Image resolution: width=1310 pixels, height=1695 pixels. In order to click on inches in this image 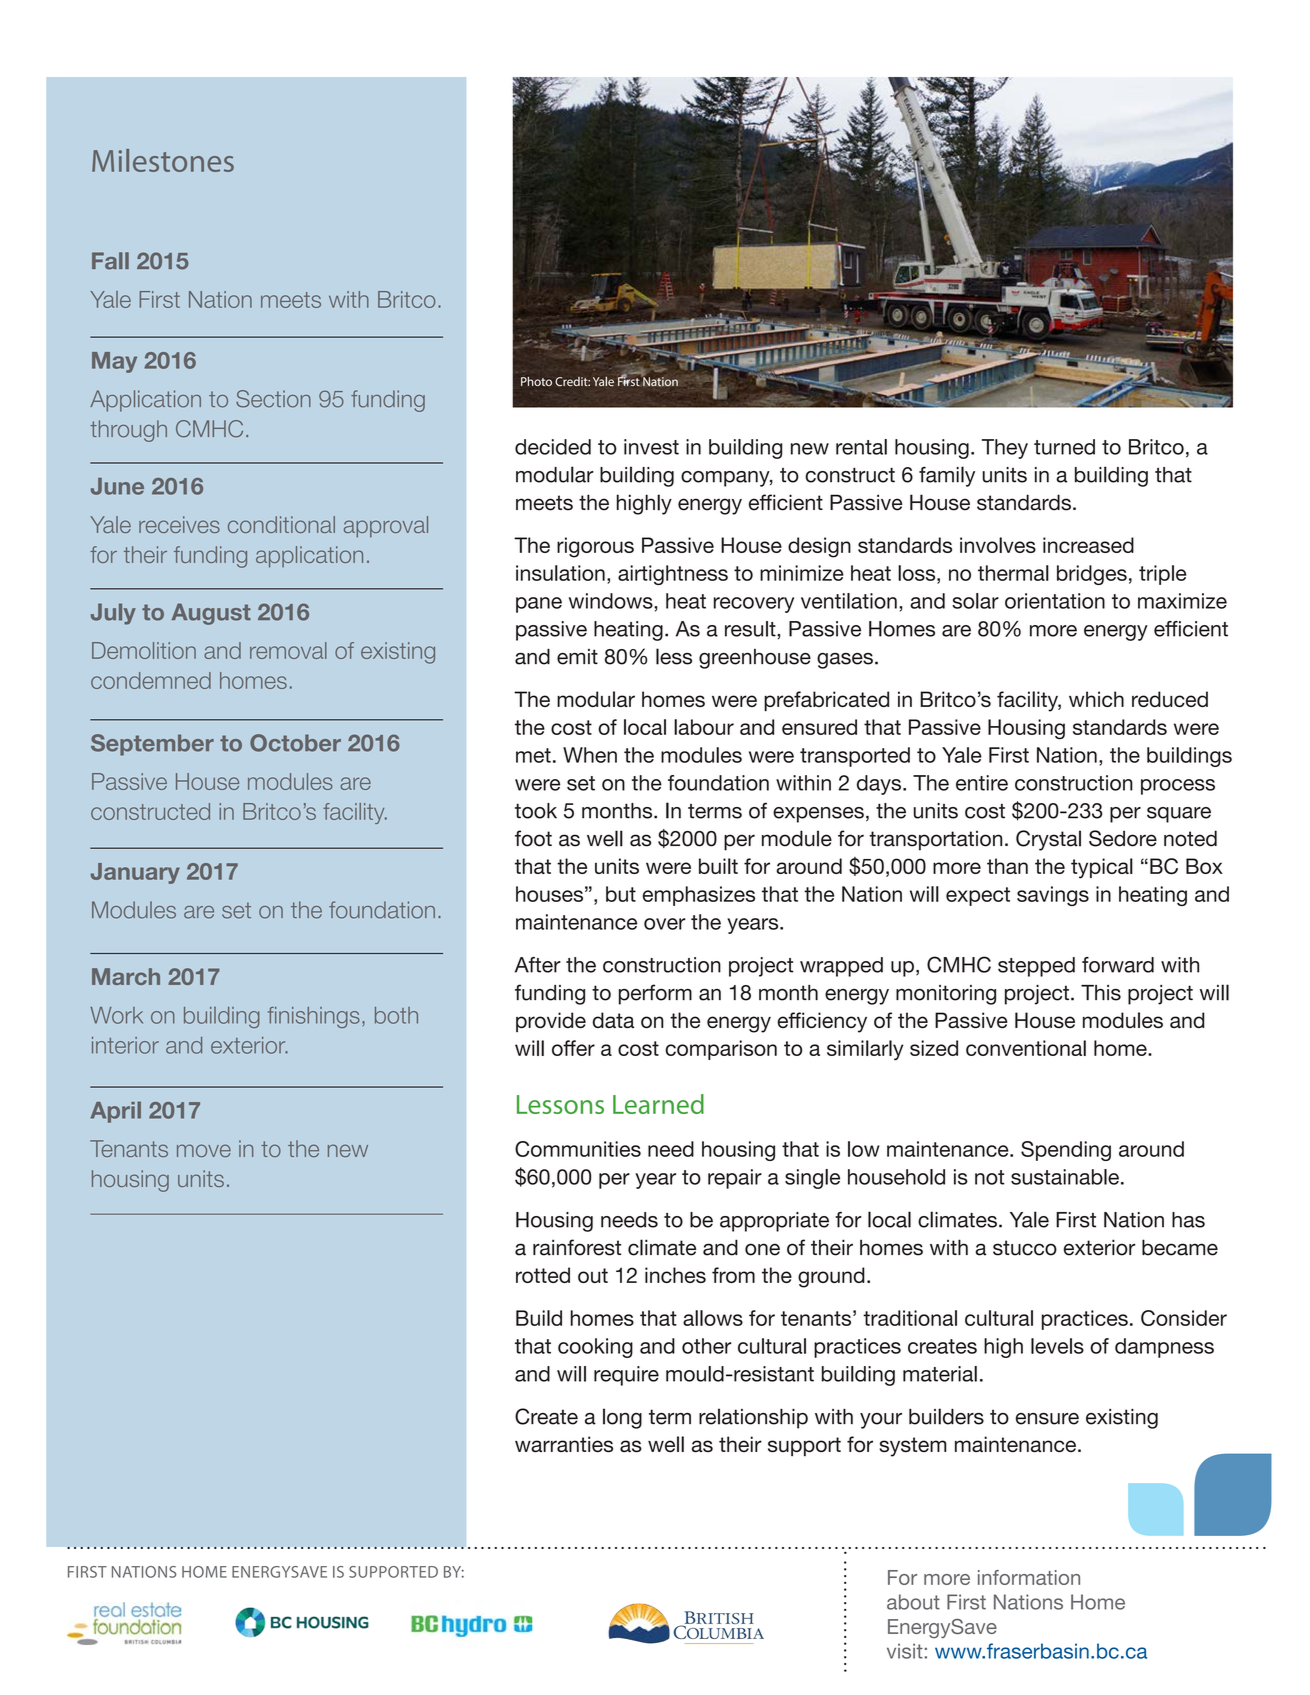, I will do `click(675, 1275)`.
